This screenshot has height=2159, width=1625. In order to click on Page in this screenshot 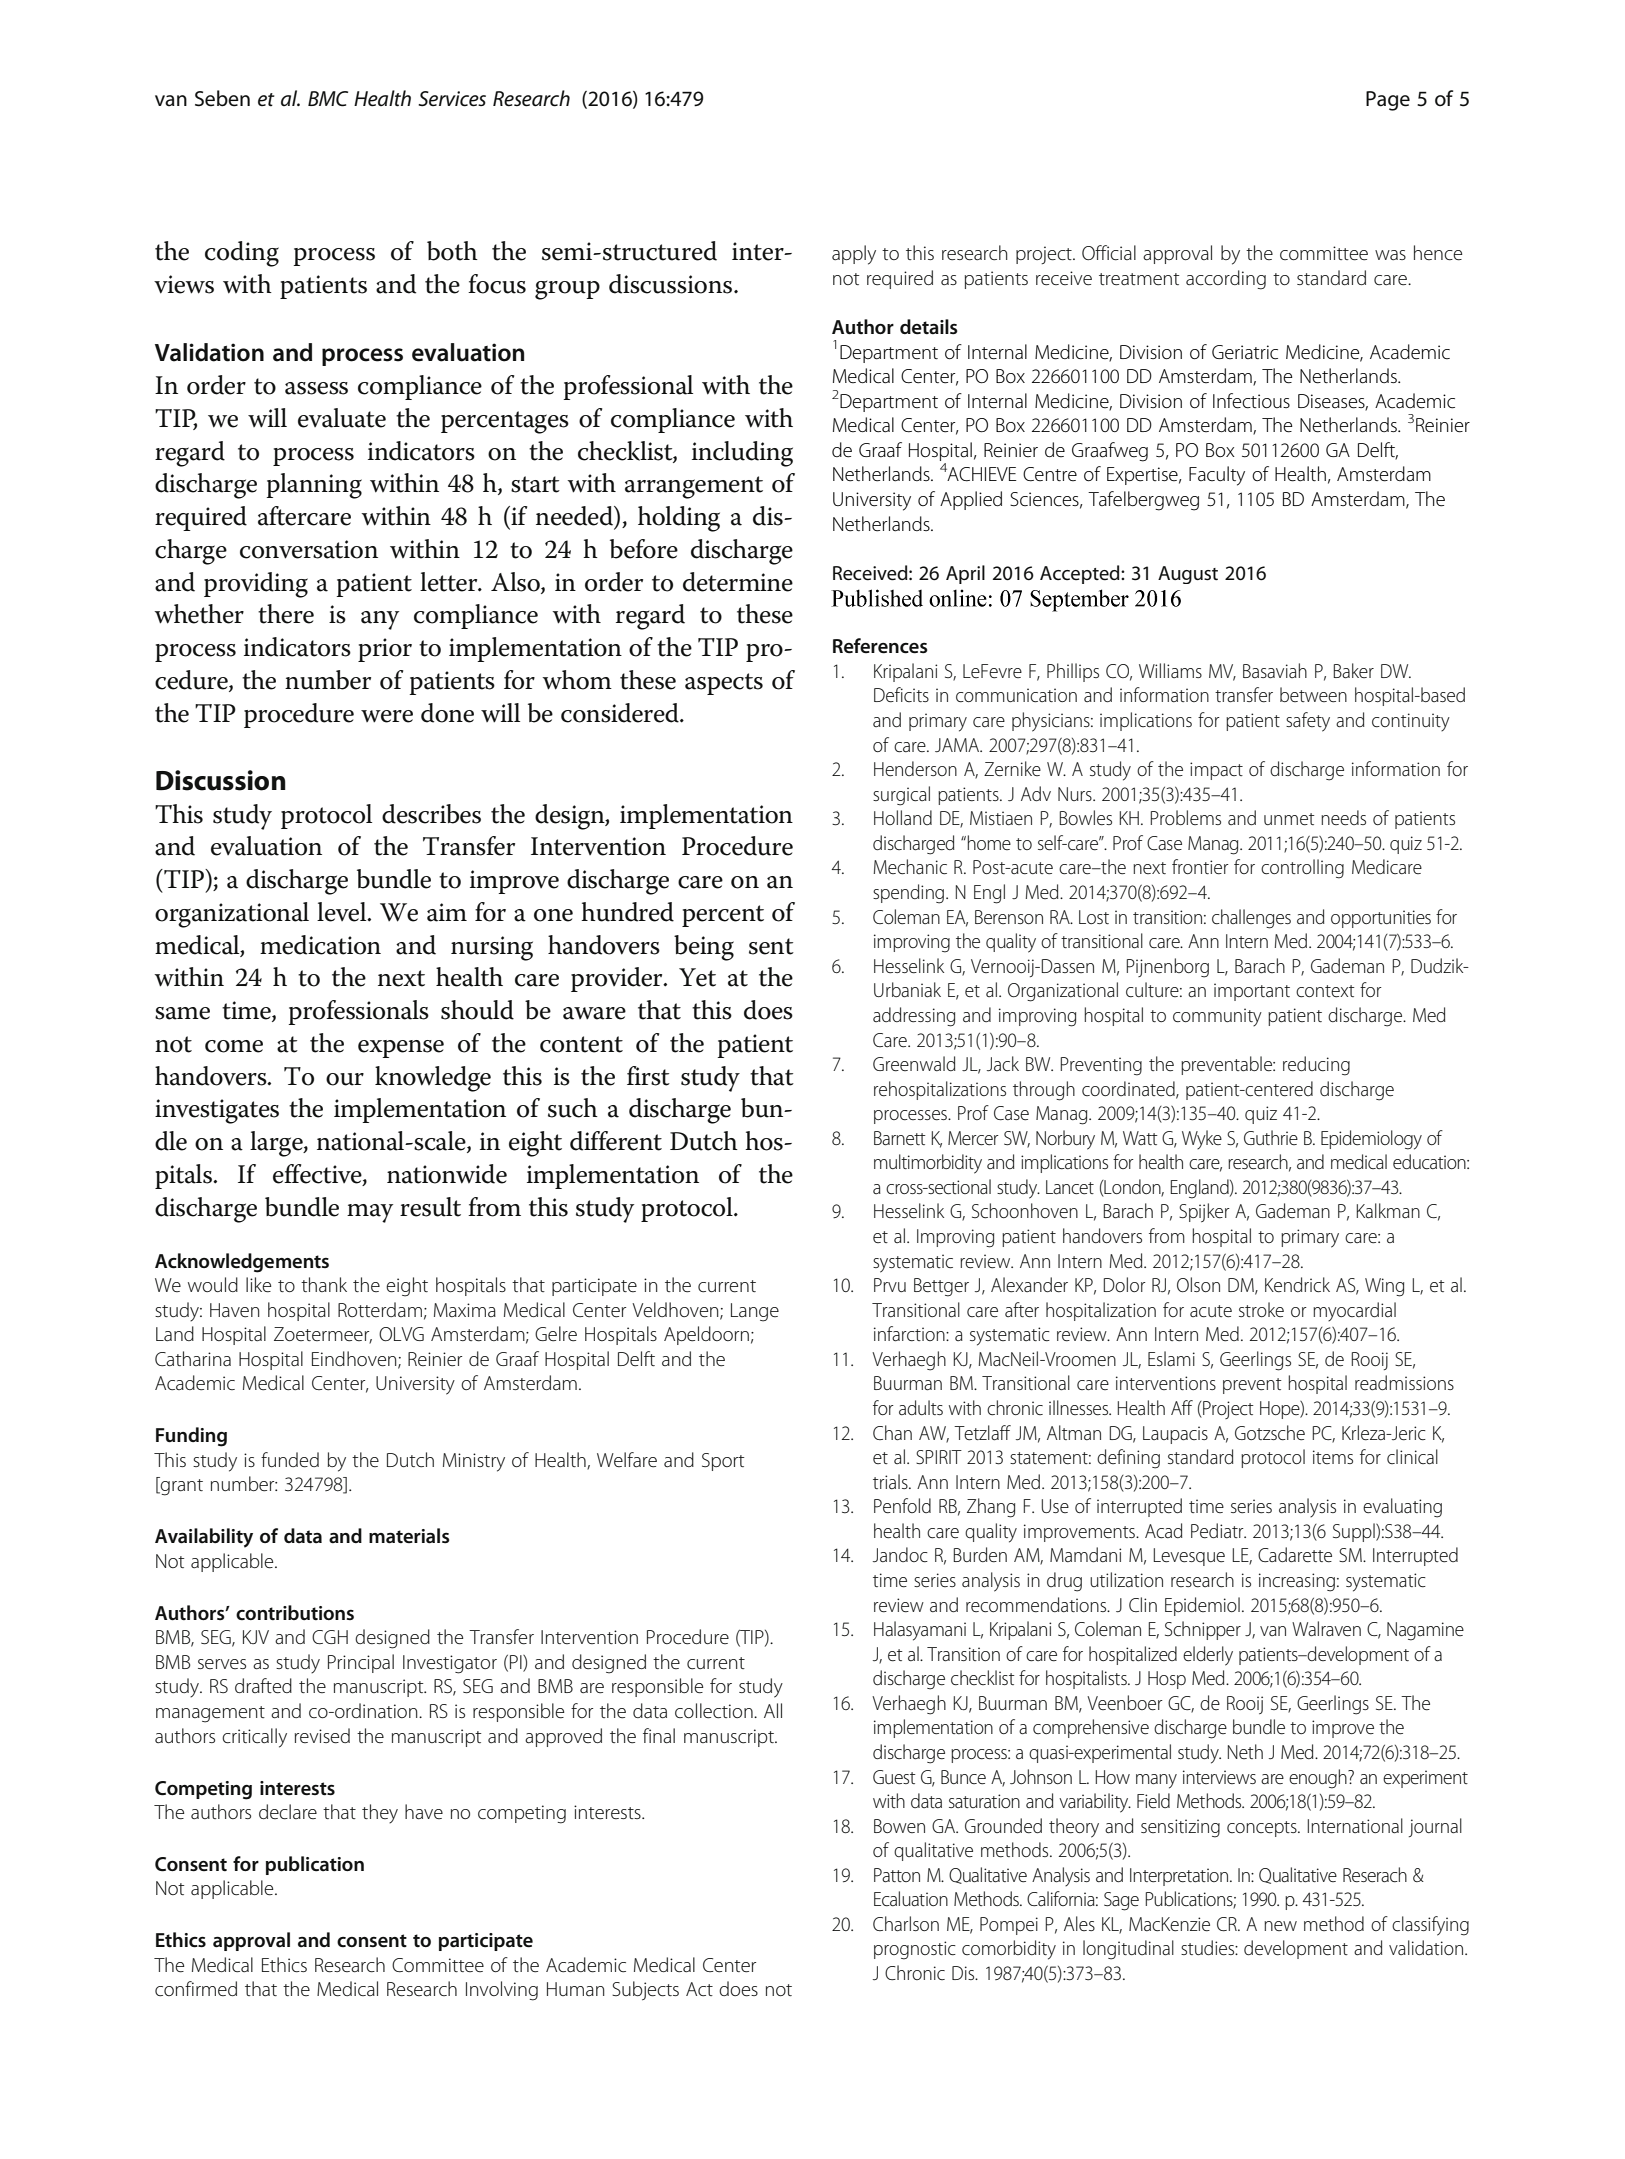, I will do `click(1388, 101)`.
